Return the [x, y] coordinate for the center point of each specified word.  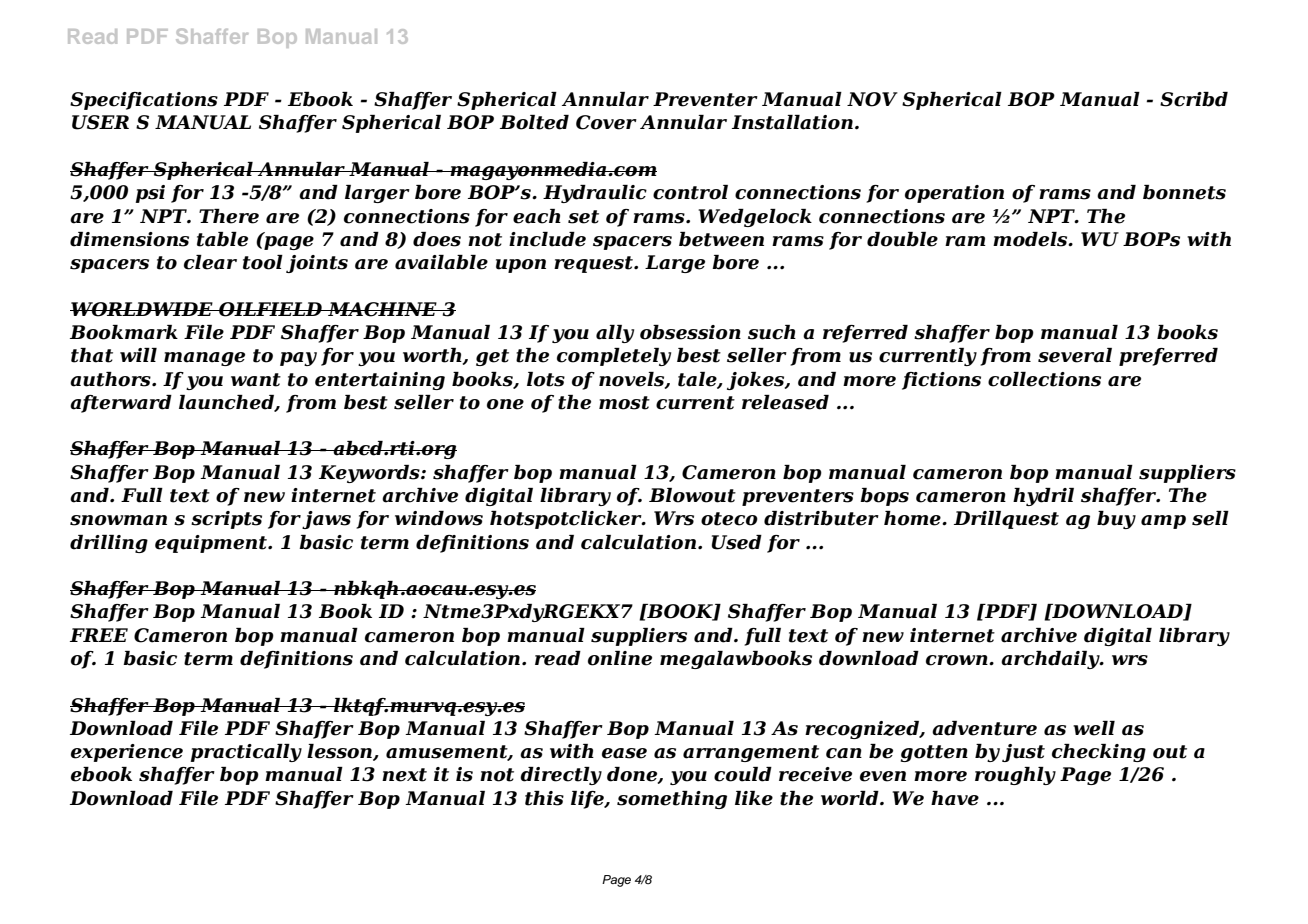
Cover [606, 122]
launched [227, 403]
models [1031, 239]
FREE [99, 635]
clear [210, 262]
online [620, 658]
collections [1044, 379]
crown [958, 660]
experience [127, 753]
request [594, 264]
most [624, 403]
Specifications [144, 101]
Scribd [1194, 99]
